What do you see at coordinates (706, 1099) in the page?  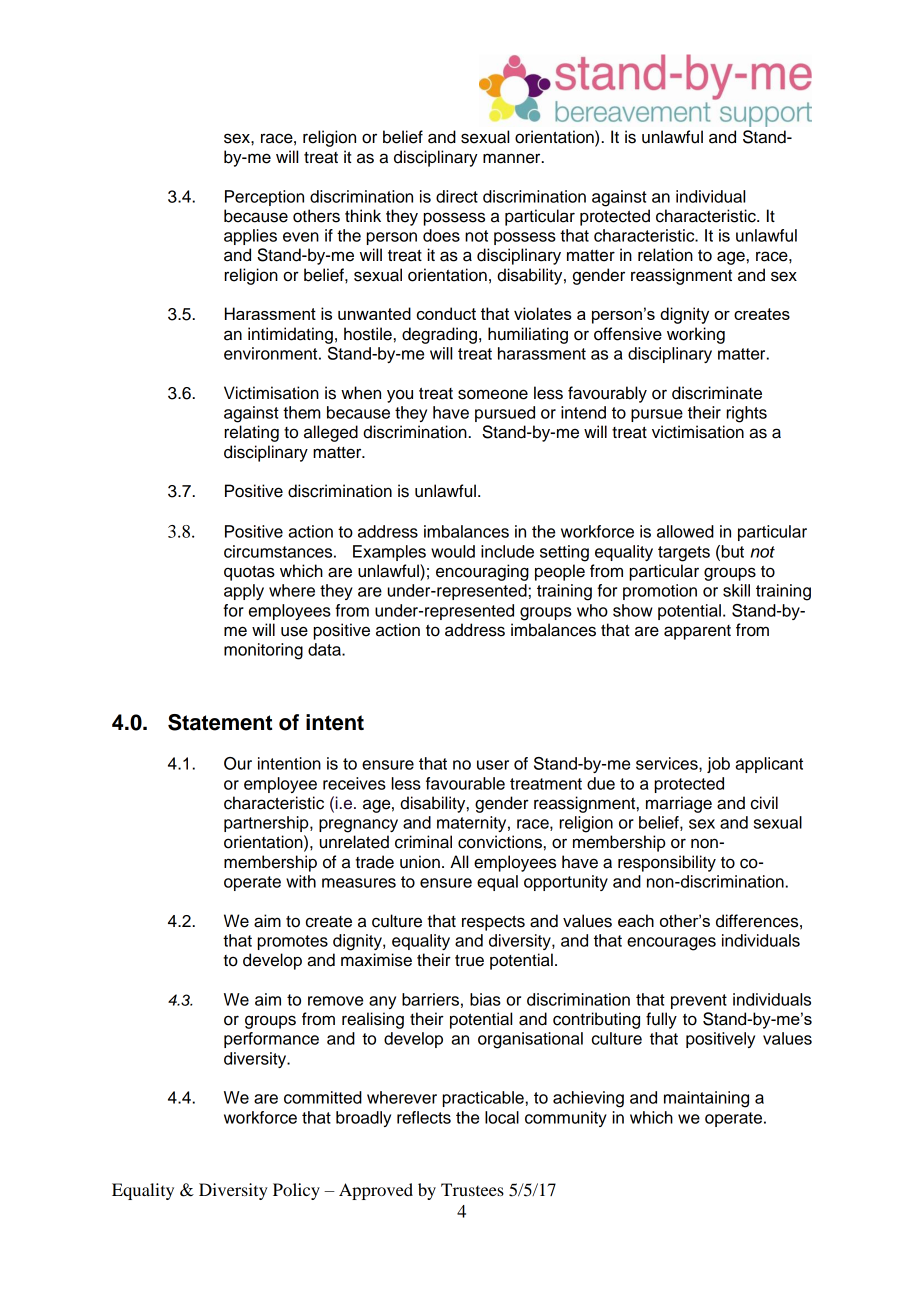 I see `maintaining` at bounding box center [706, 1099].
